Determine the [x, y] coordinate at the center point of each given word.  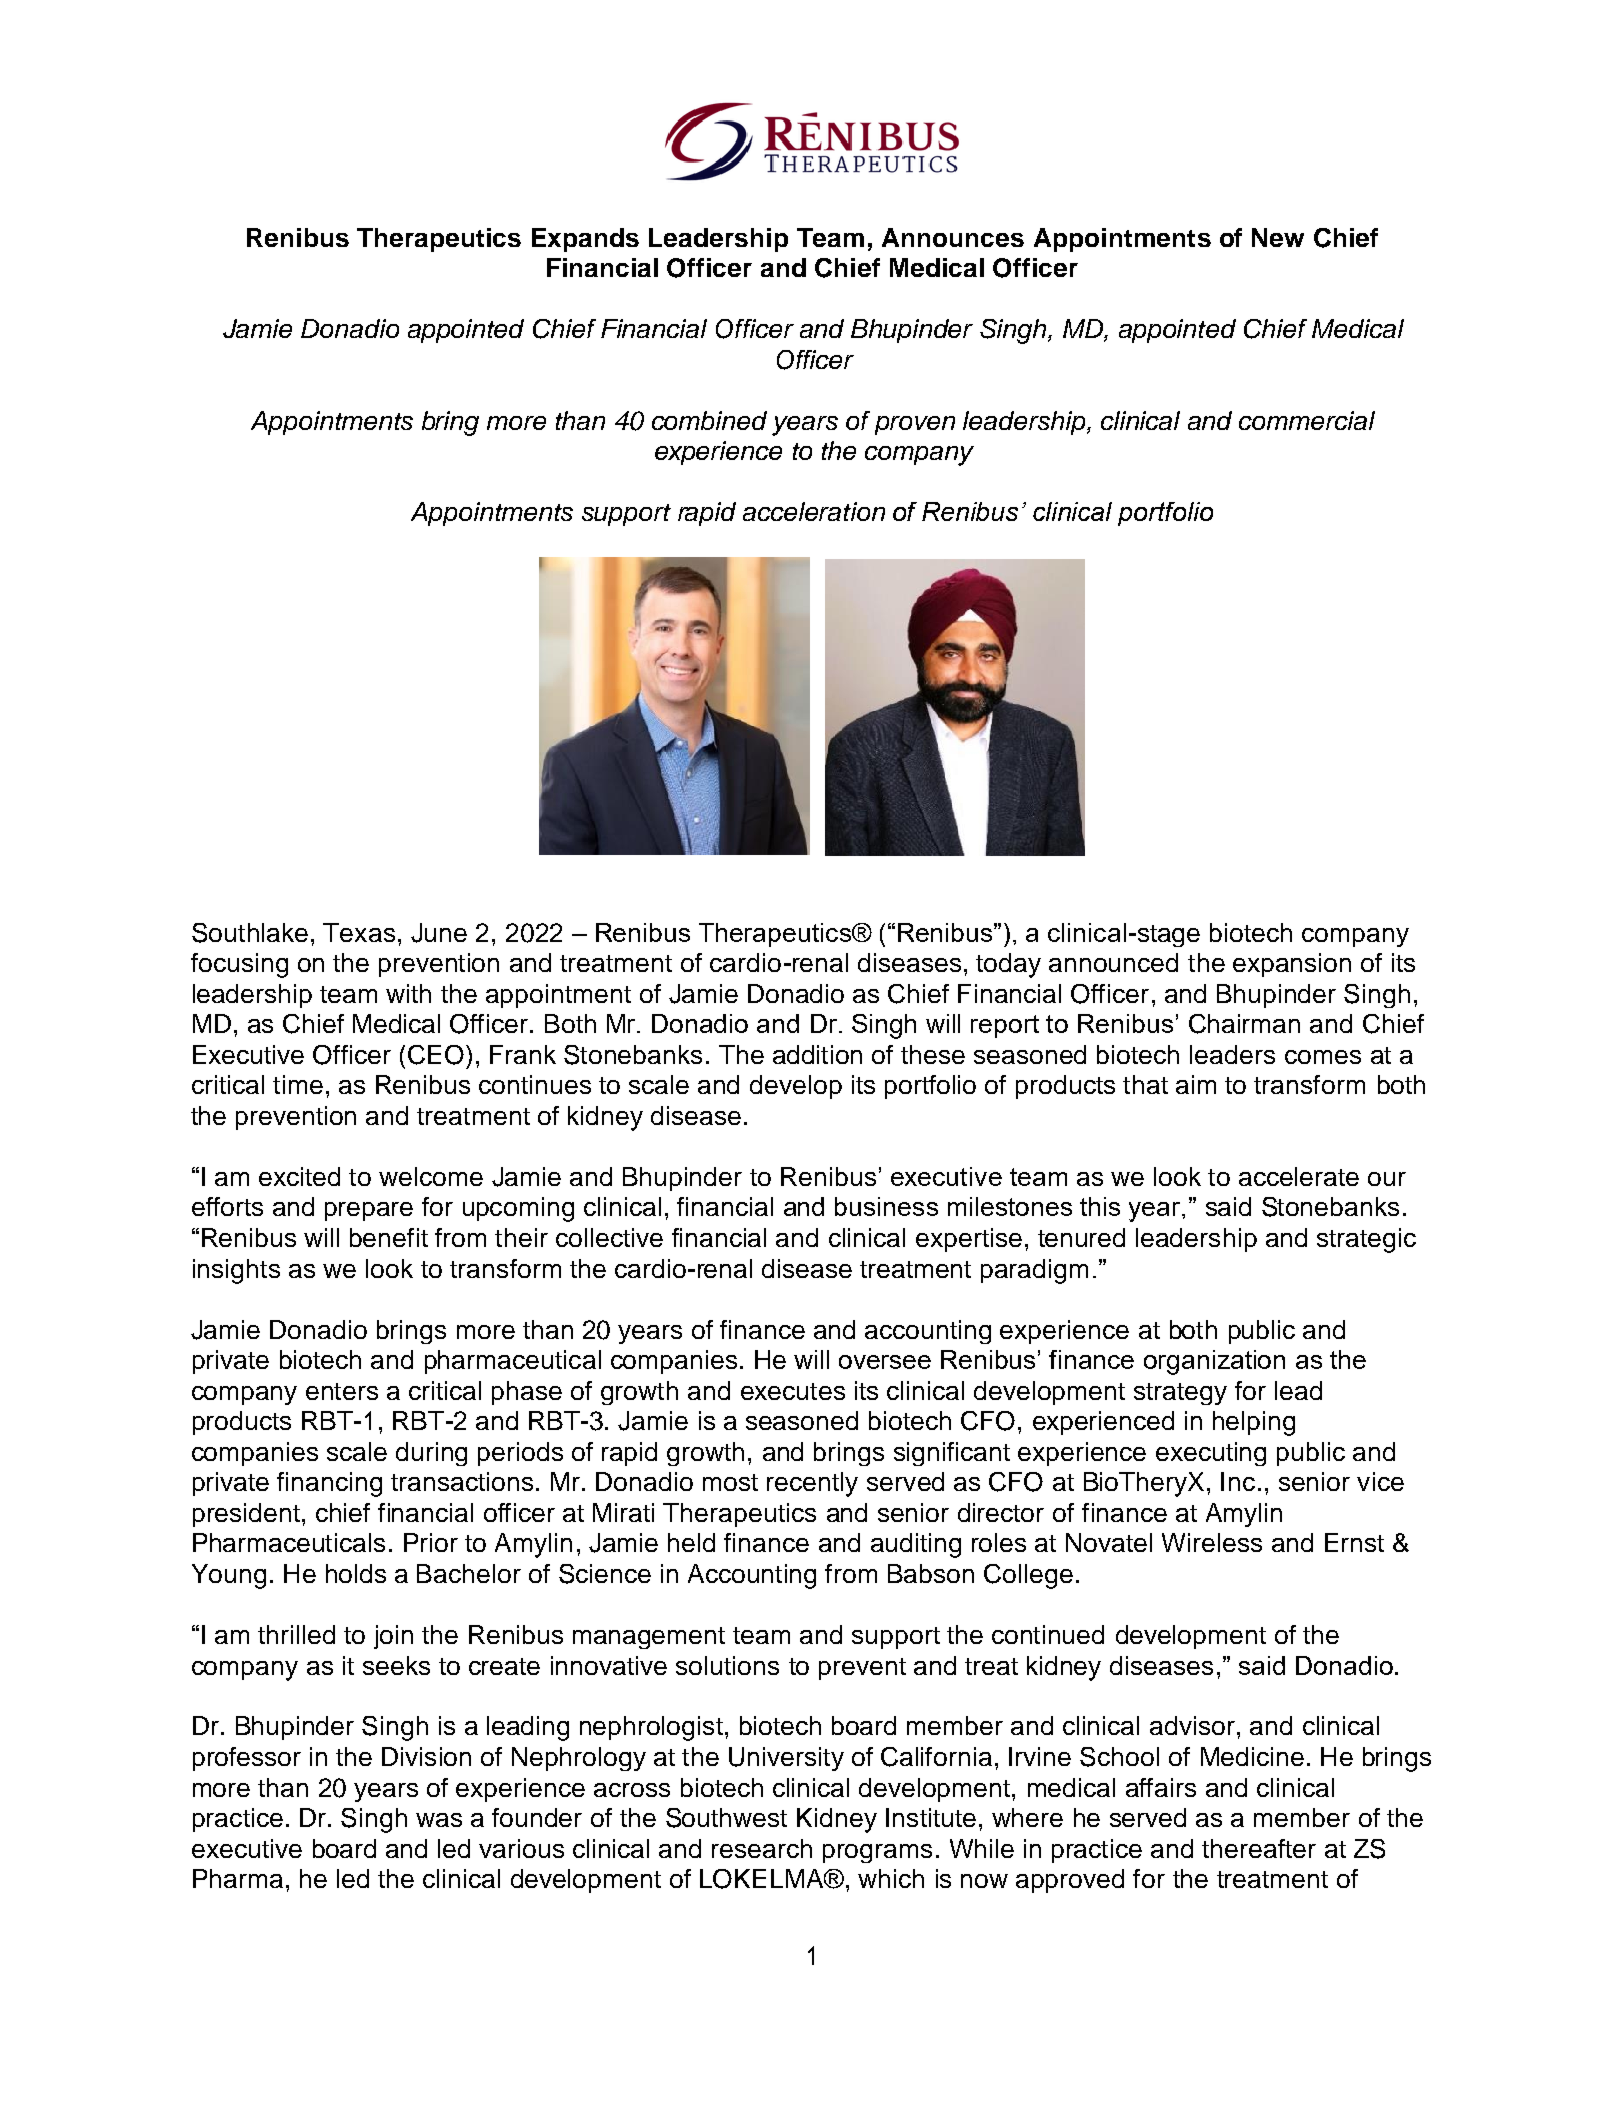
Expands [585, 240]
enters [342, 1391]
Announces [953, 237]
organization [1214, 1362]
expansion [1292, 965]
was [439, 1820]
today [1008, 965]
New [1278, 237]
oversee [885, 1362]
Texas [359, 932]
